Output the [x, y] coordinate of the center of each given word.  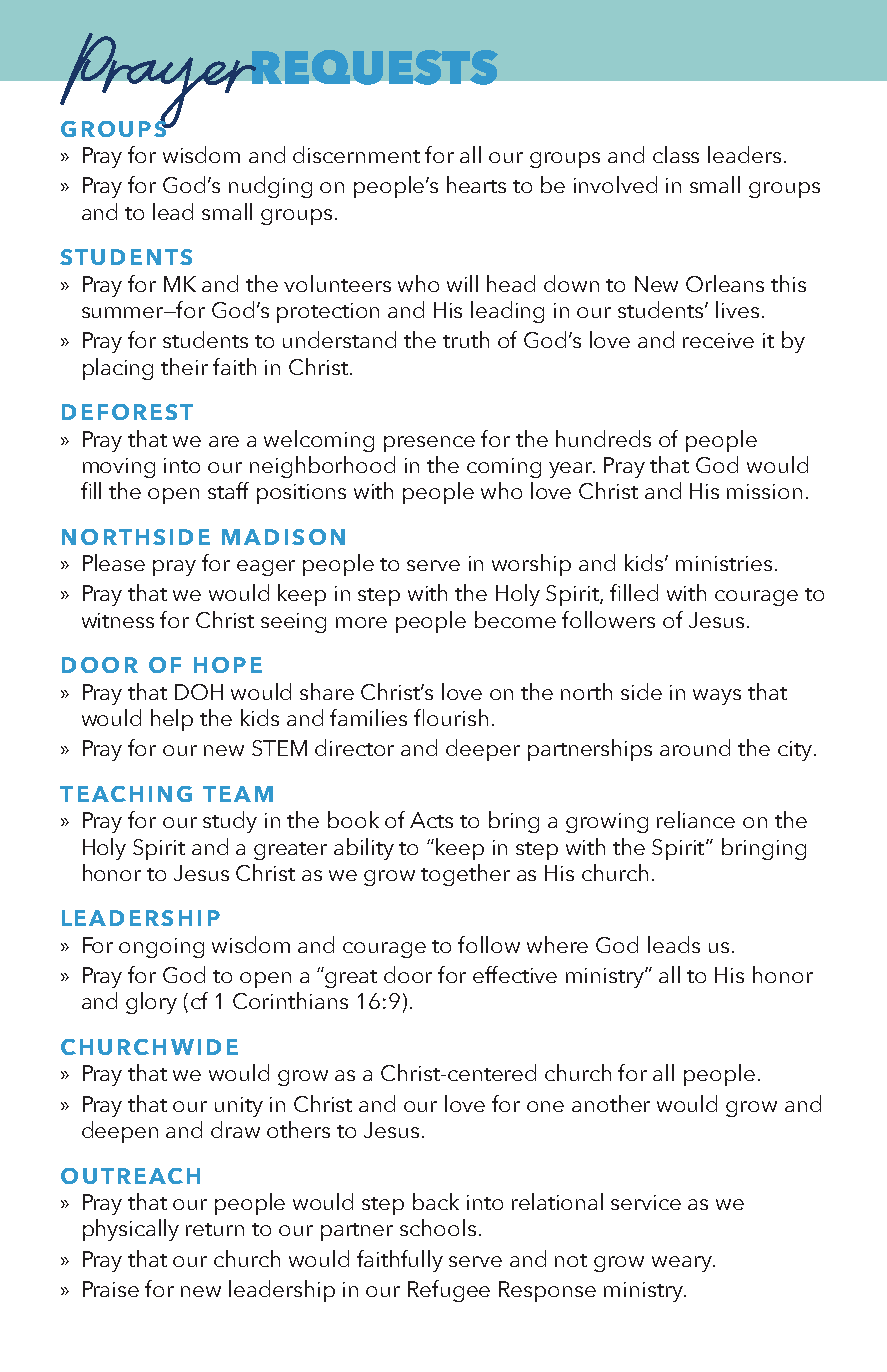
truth [466, 339]
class [676, 154]
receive [718, 340]
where [557, 944]
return [215, 1229]
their [184, 366]
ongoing [161, 948]
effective [515, 974]
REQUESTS [373, 67]
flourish [451, 717]
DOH [199, 692]
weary [683, 1264]
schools [438, 1227]
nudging [270, 187]
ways [717, 697]
